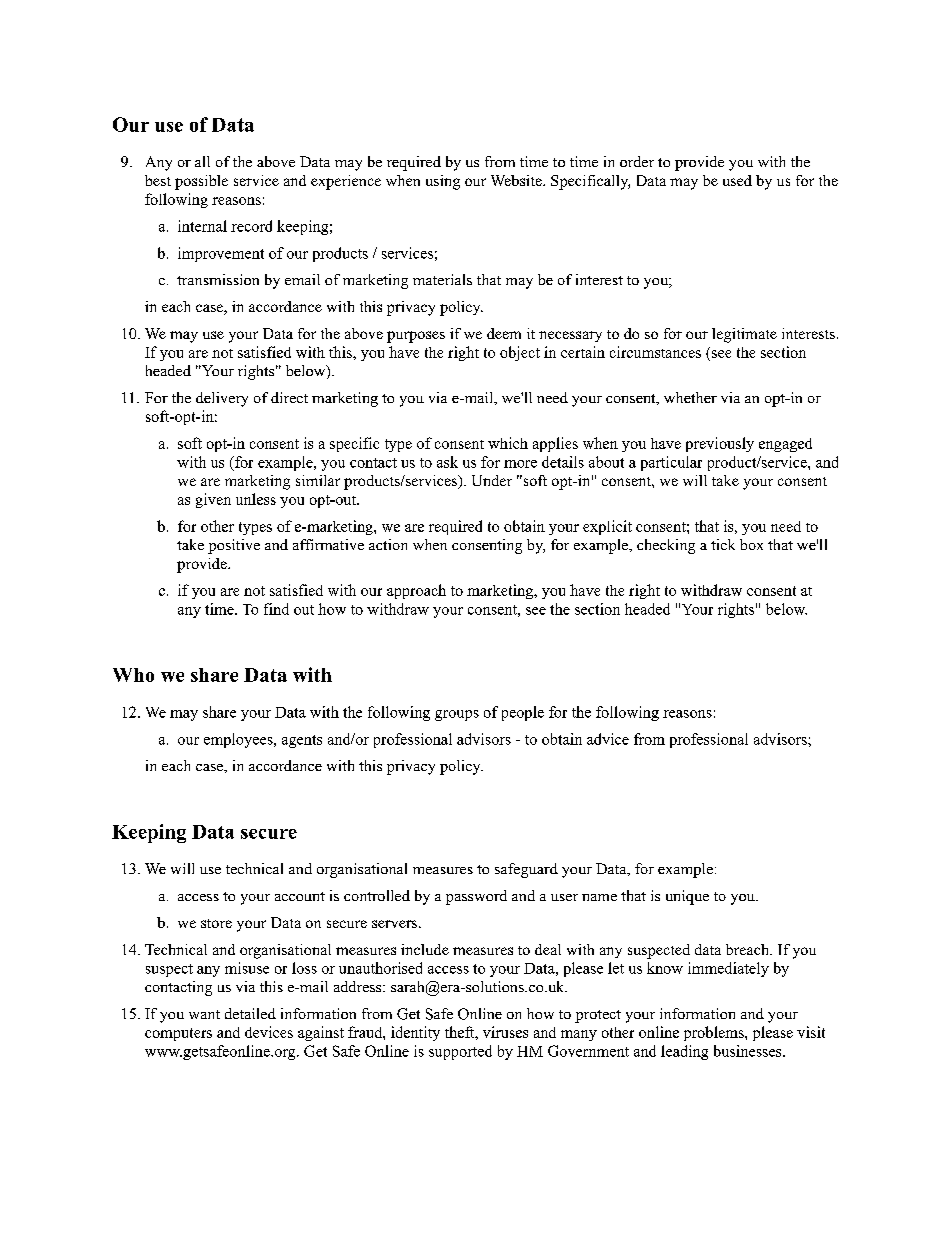 This screenshot has width=952, height=1233. I want to click on approach, so click(416, 591).
